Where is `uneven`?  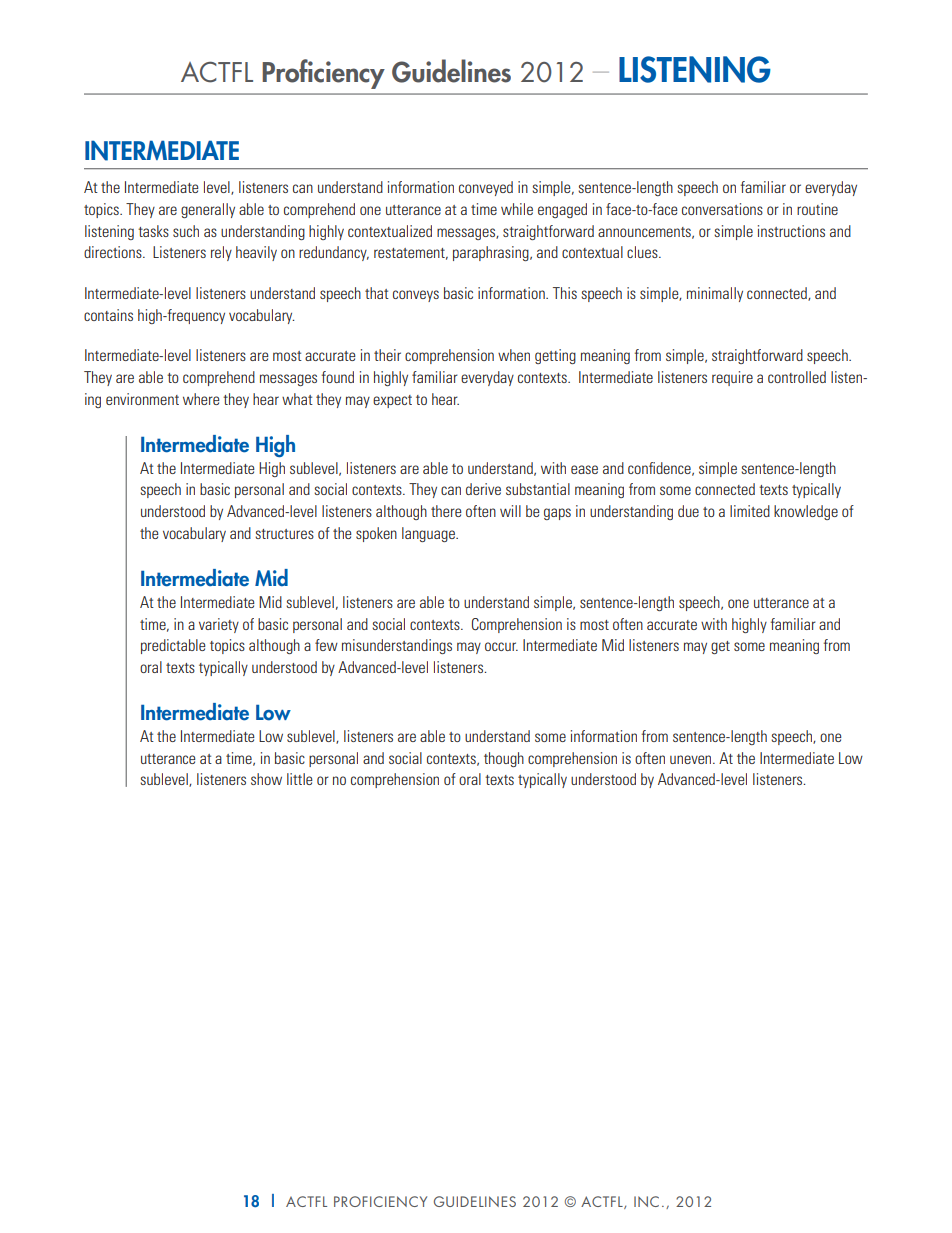
uneven is located at coordinates (692, 759).
